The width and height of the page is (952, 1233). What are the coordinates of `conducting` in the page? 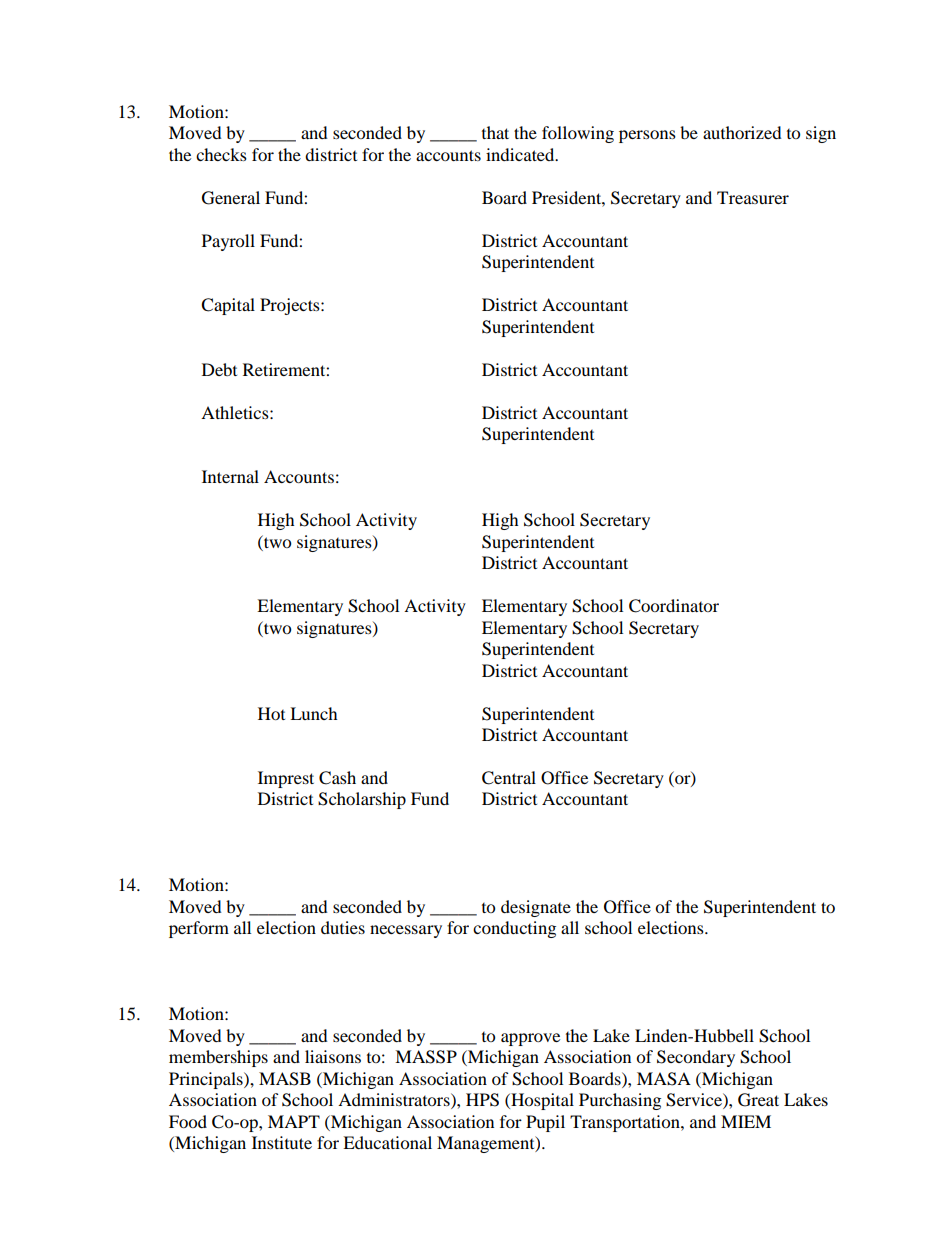 It's located at (514, 929).
